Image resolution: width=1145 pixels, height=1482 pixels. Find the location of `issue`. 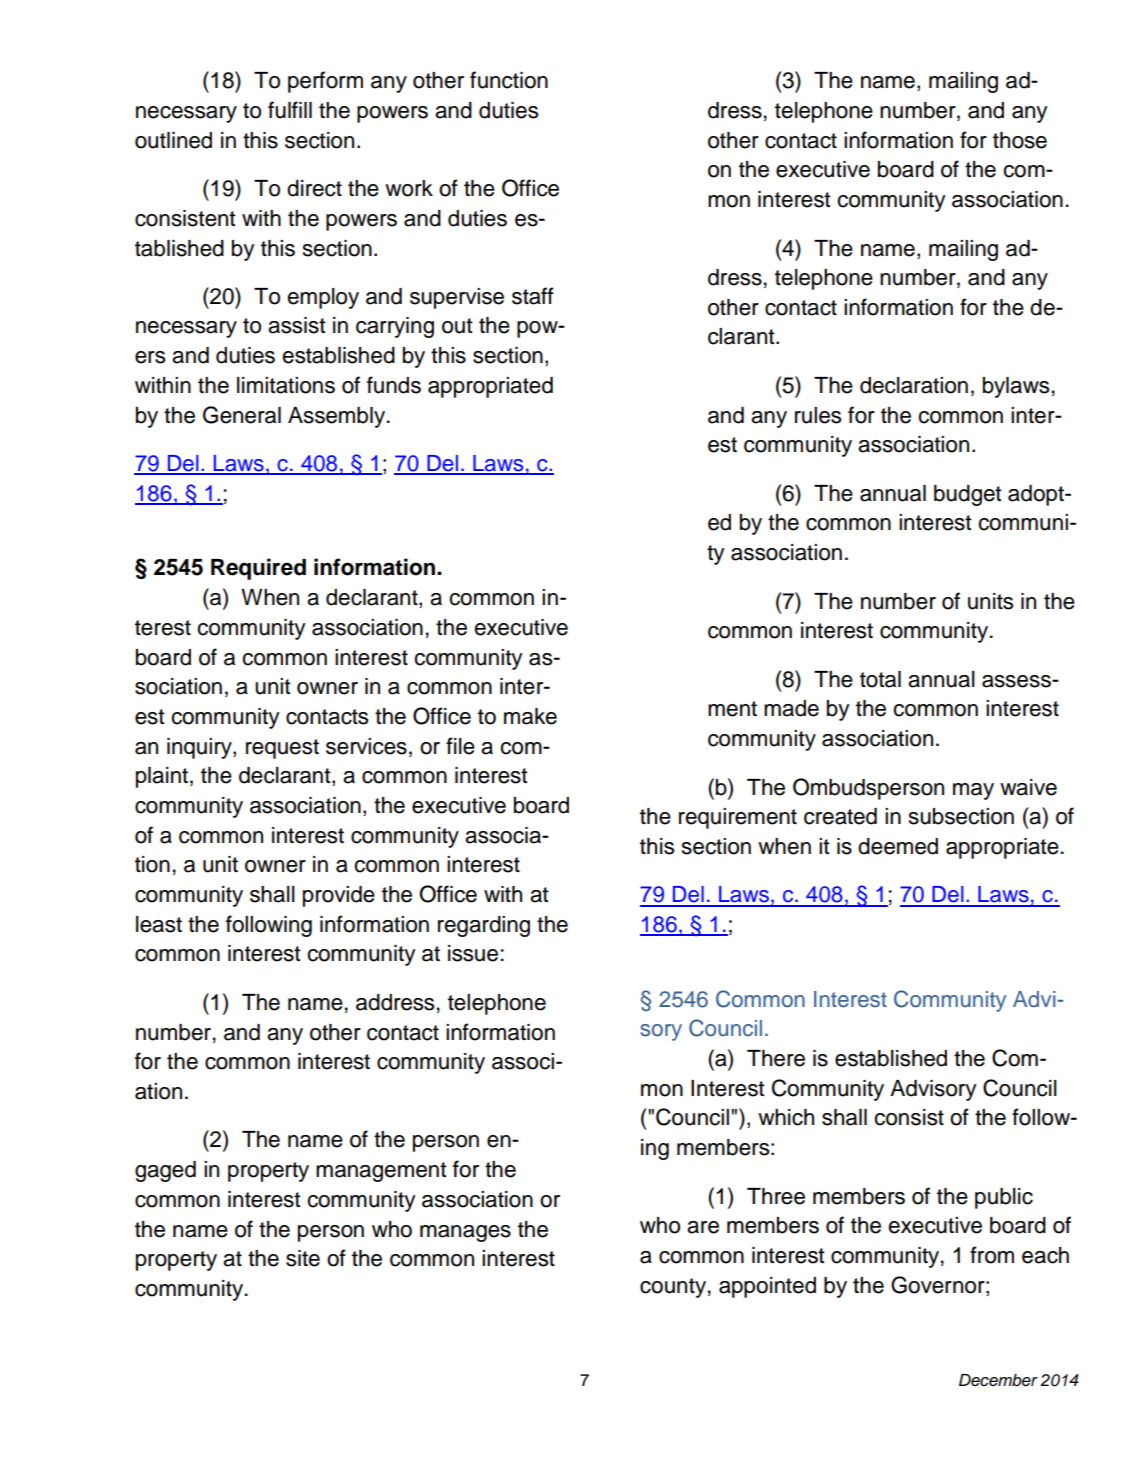

issue is located at coordinates (473, 953).
